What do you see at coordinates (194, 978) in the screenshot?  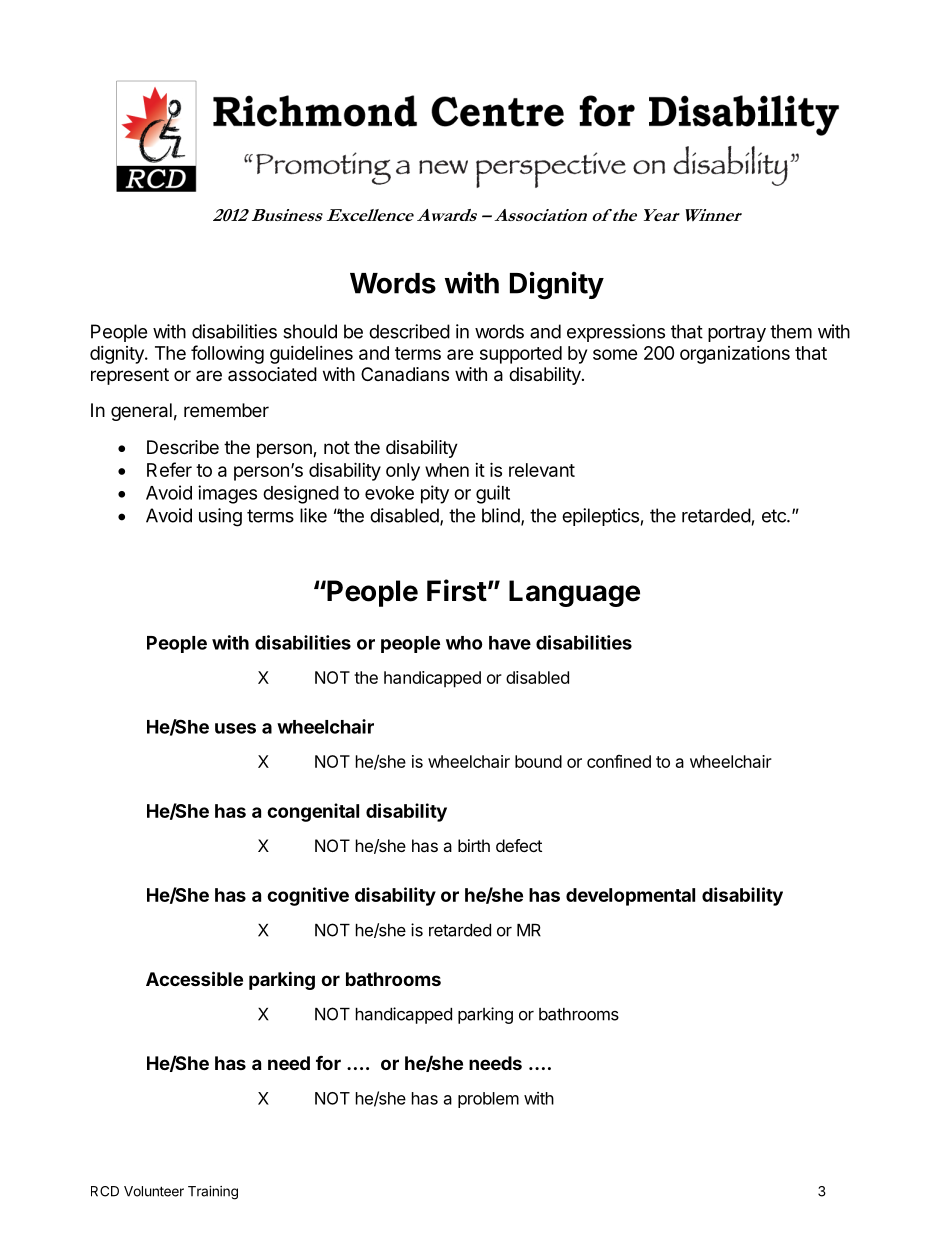 I see `Accessible` at bounding box center [194, 978].
